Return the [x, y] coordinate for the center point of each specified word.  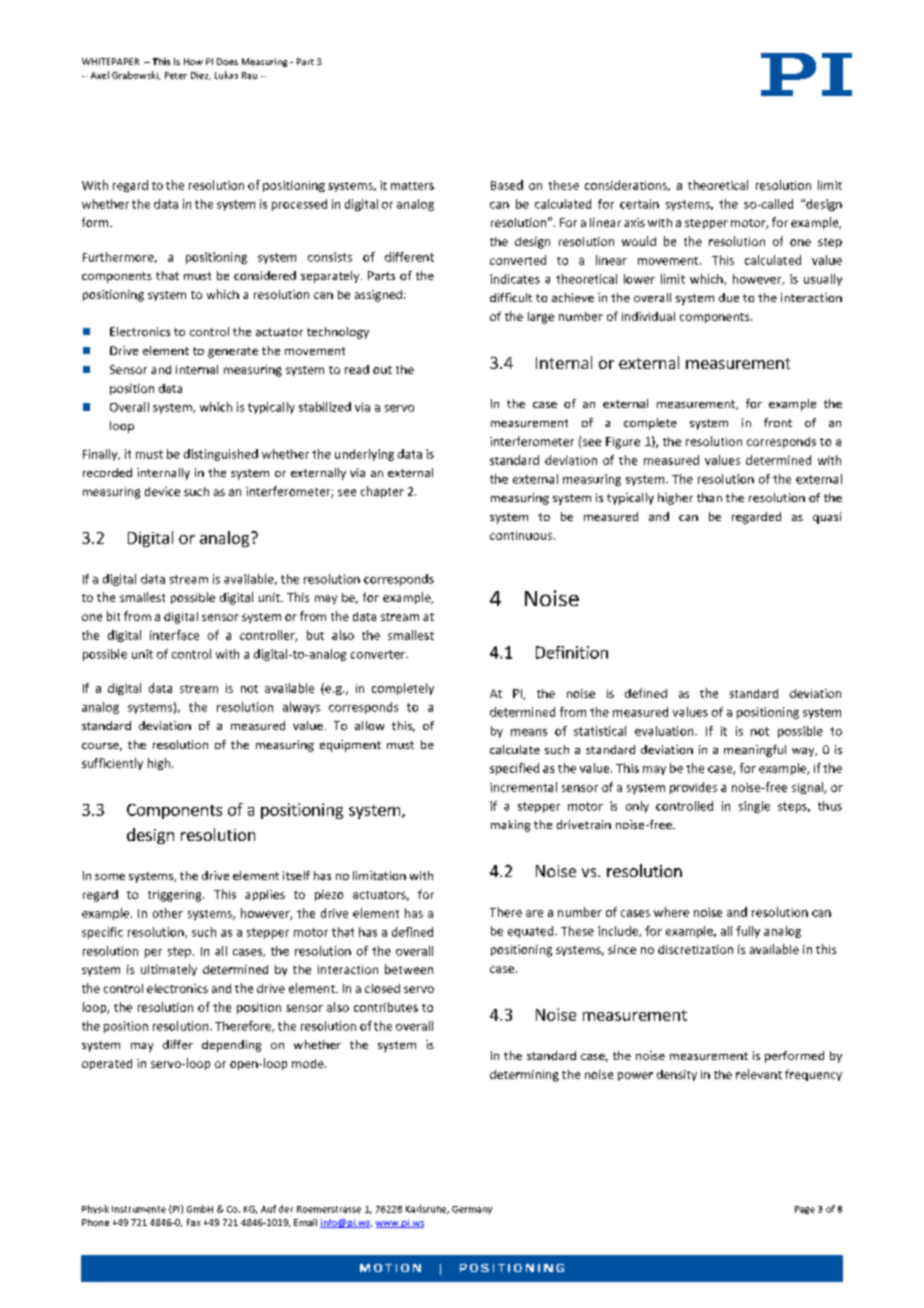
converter [379, 654]
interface [174, 635]
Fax [193, 1222]
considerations [627, 185]
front [778, 422]
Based [507, 185]
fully [748, 932]
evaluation [665, 731]
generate [233, 352]
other [168, 913]
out [382, 370]
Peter [176, 75]
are [534, 913]
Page [805, 1210]
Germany [472, 1210]
